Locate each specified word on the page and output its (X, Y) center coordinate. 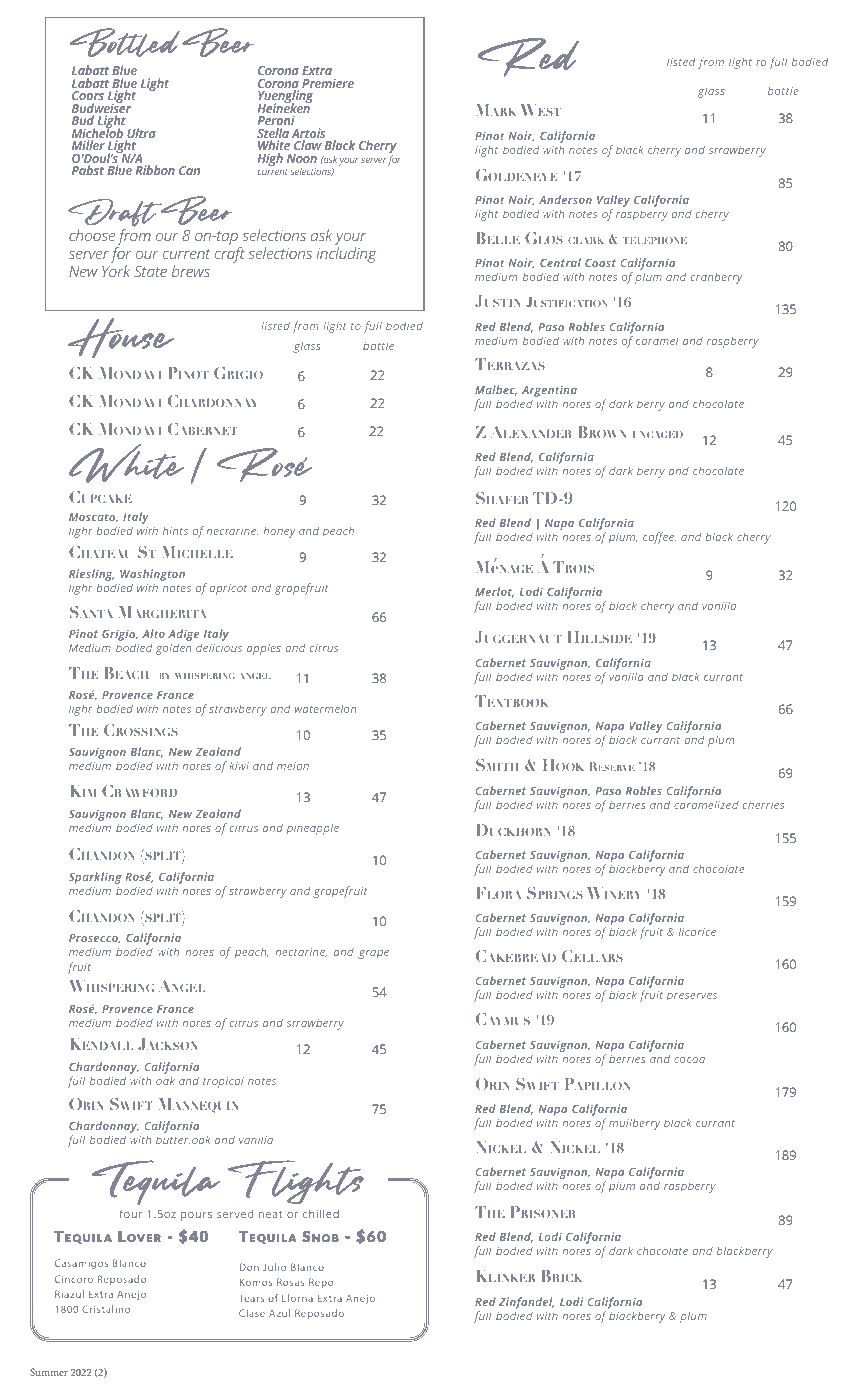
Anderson (565, 199)
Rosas (290, 1282)
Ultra (141, 134)
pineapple (313, 829)
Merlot (494, 592)
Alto (153, 633)
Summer (49, 1372)
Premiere (328, 83)
